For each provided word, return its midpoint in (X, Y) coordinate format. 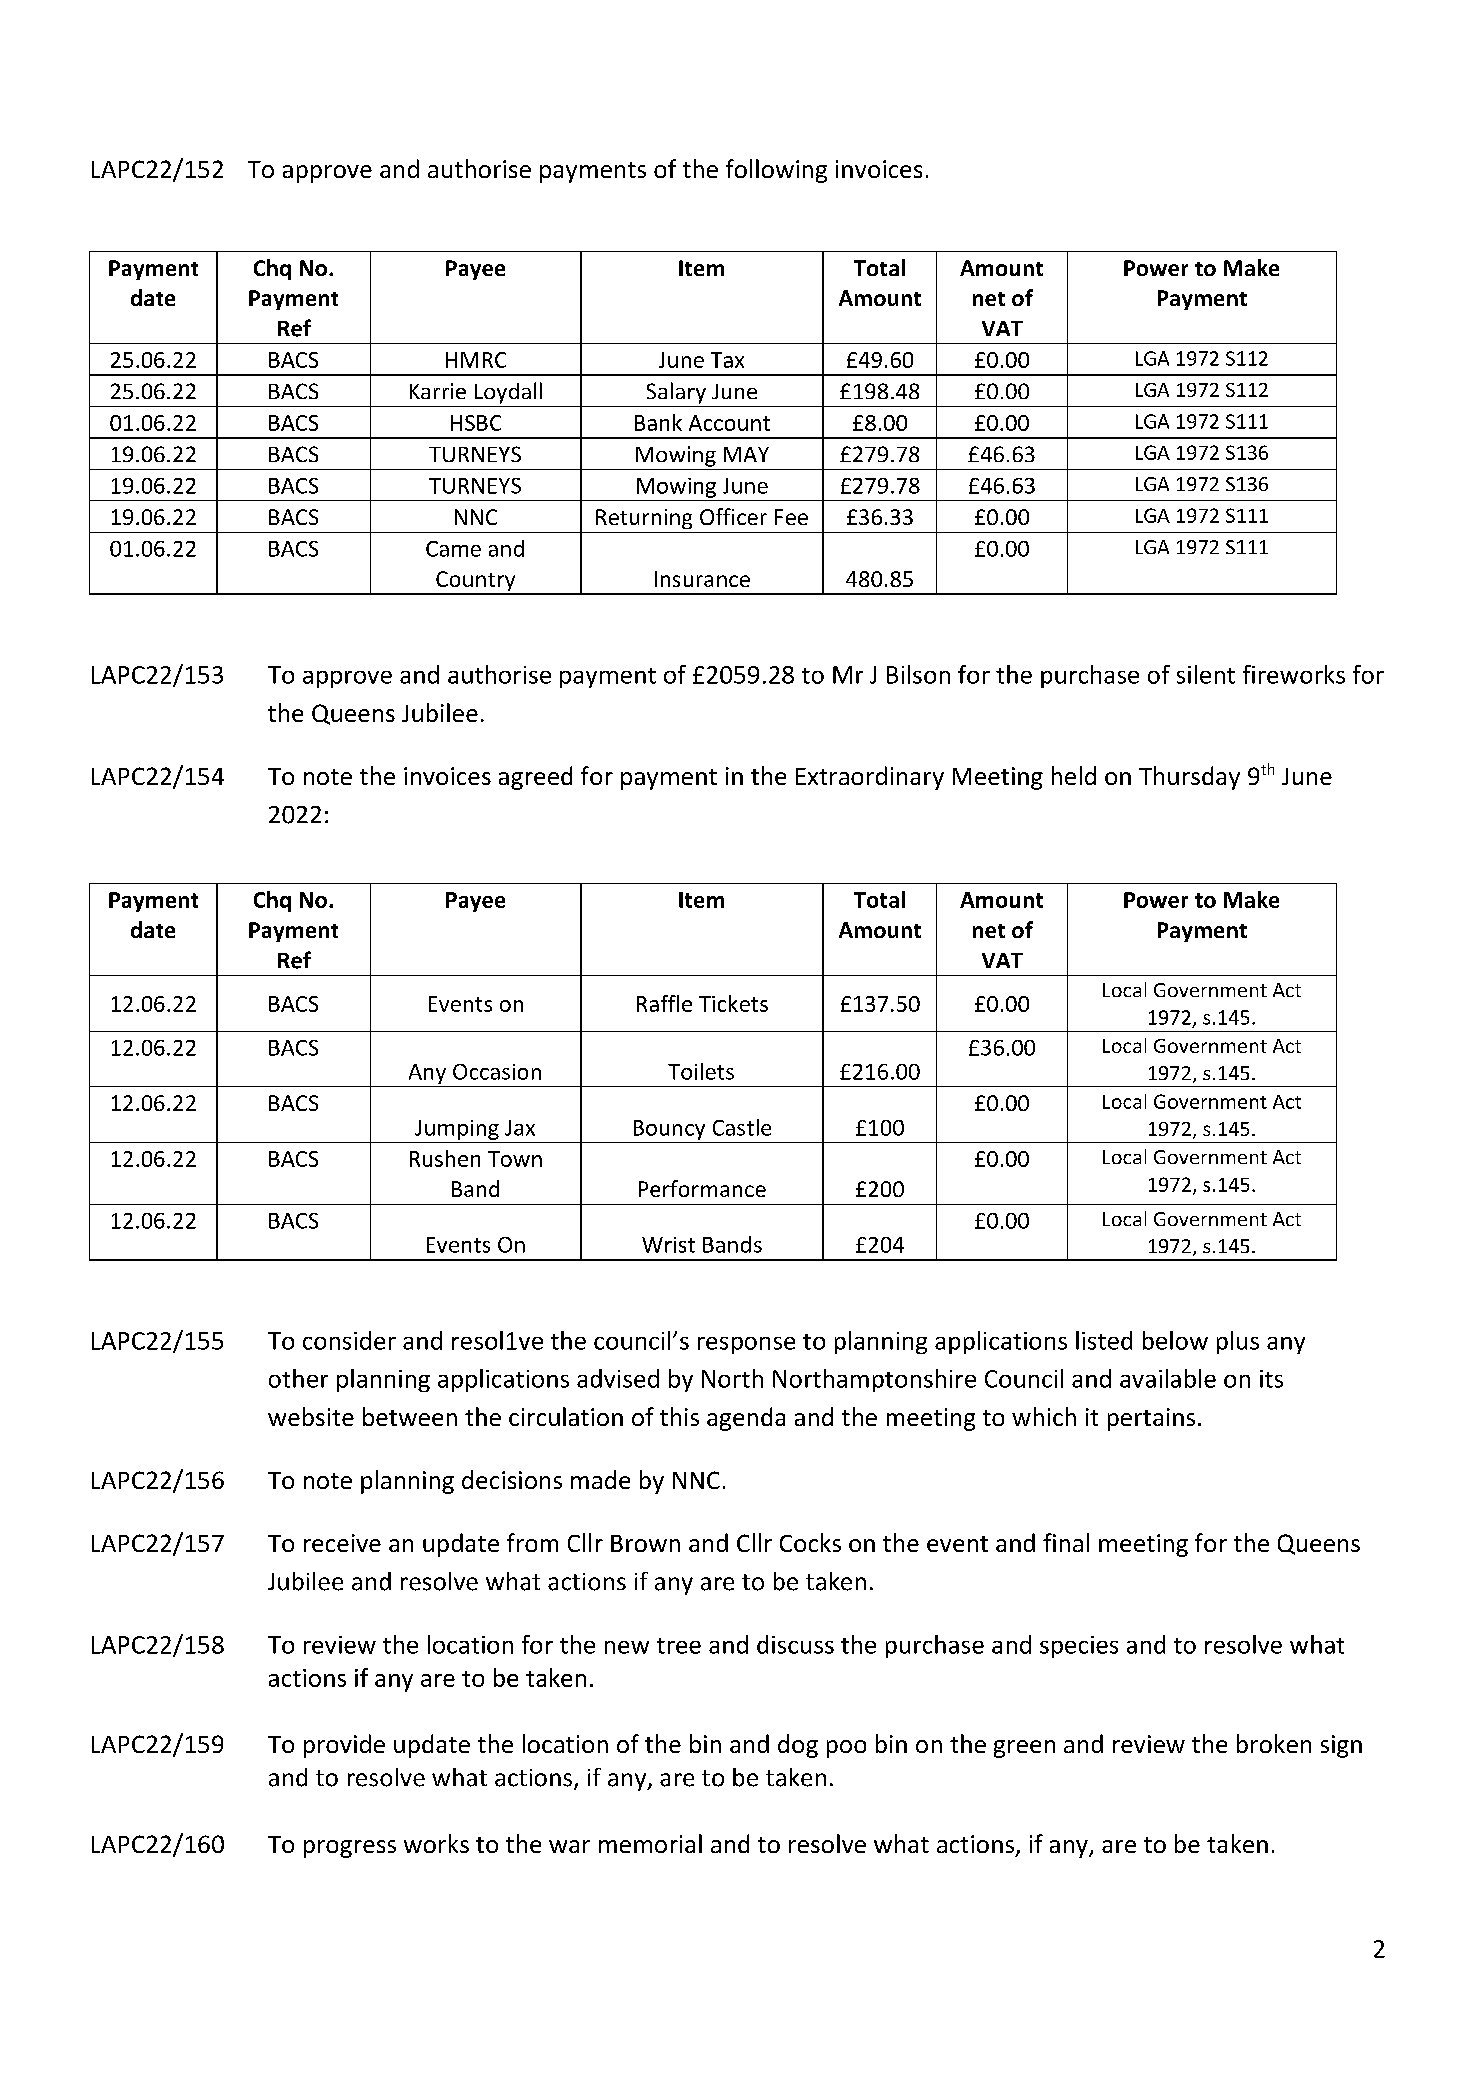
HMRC (476, 360)
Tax (727, 360)
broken (1274, 1743)
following (776, 171)
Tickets (733, 1003)
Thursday (1189, 778)
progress (350, 1849)
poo (846, 1749)
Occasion (497, 1072)
